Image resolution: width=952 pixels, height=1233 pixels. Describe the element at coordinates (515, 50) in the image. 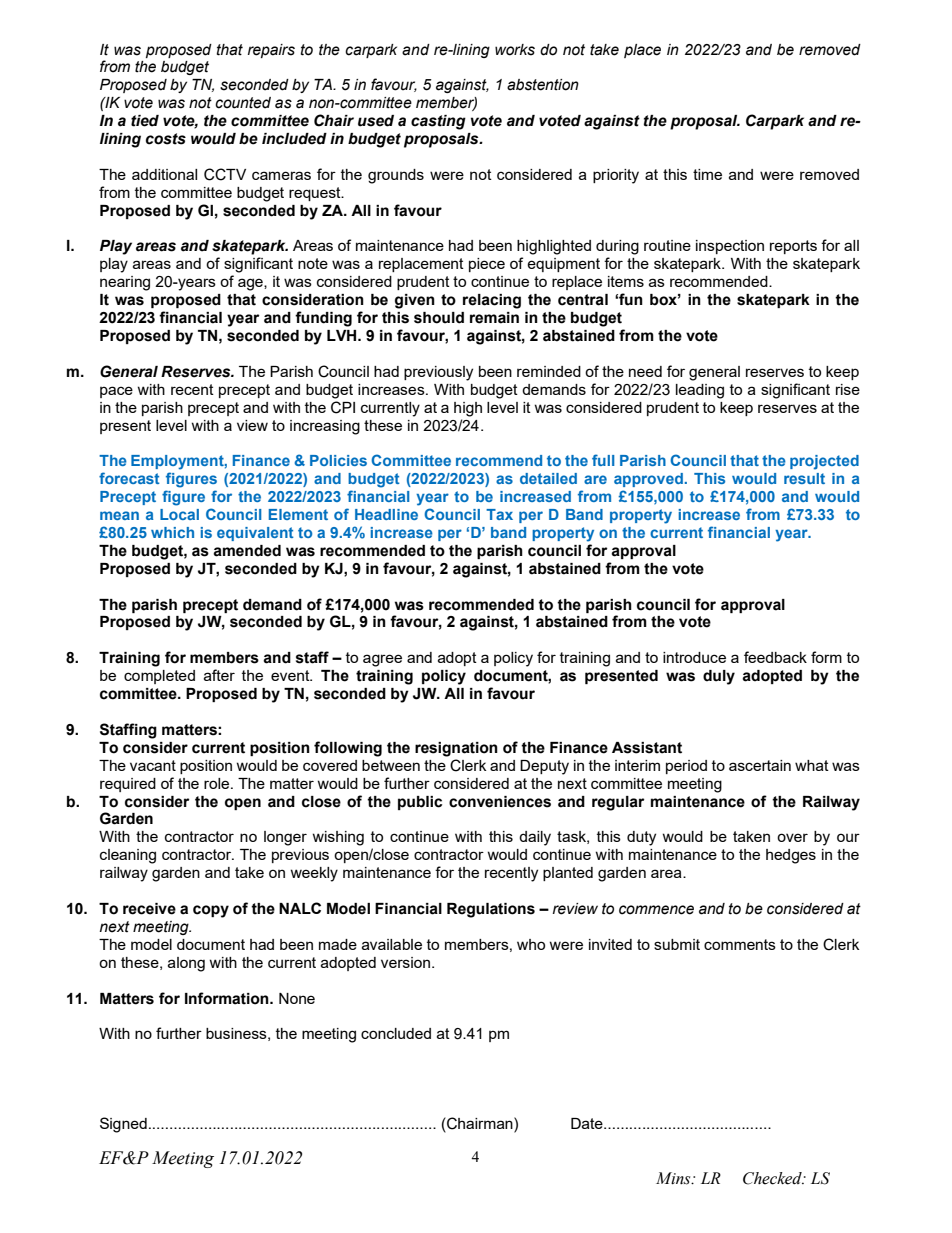

I see `works` at that location.
